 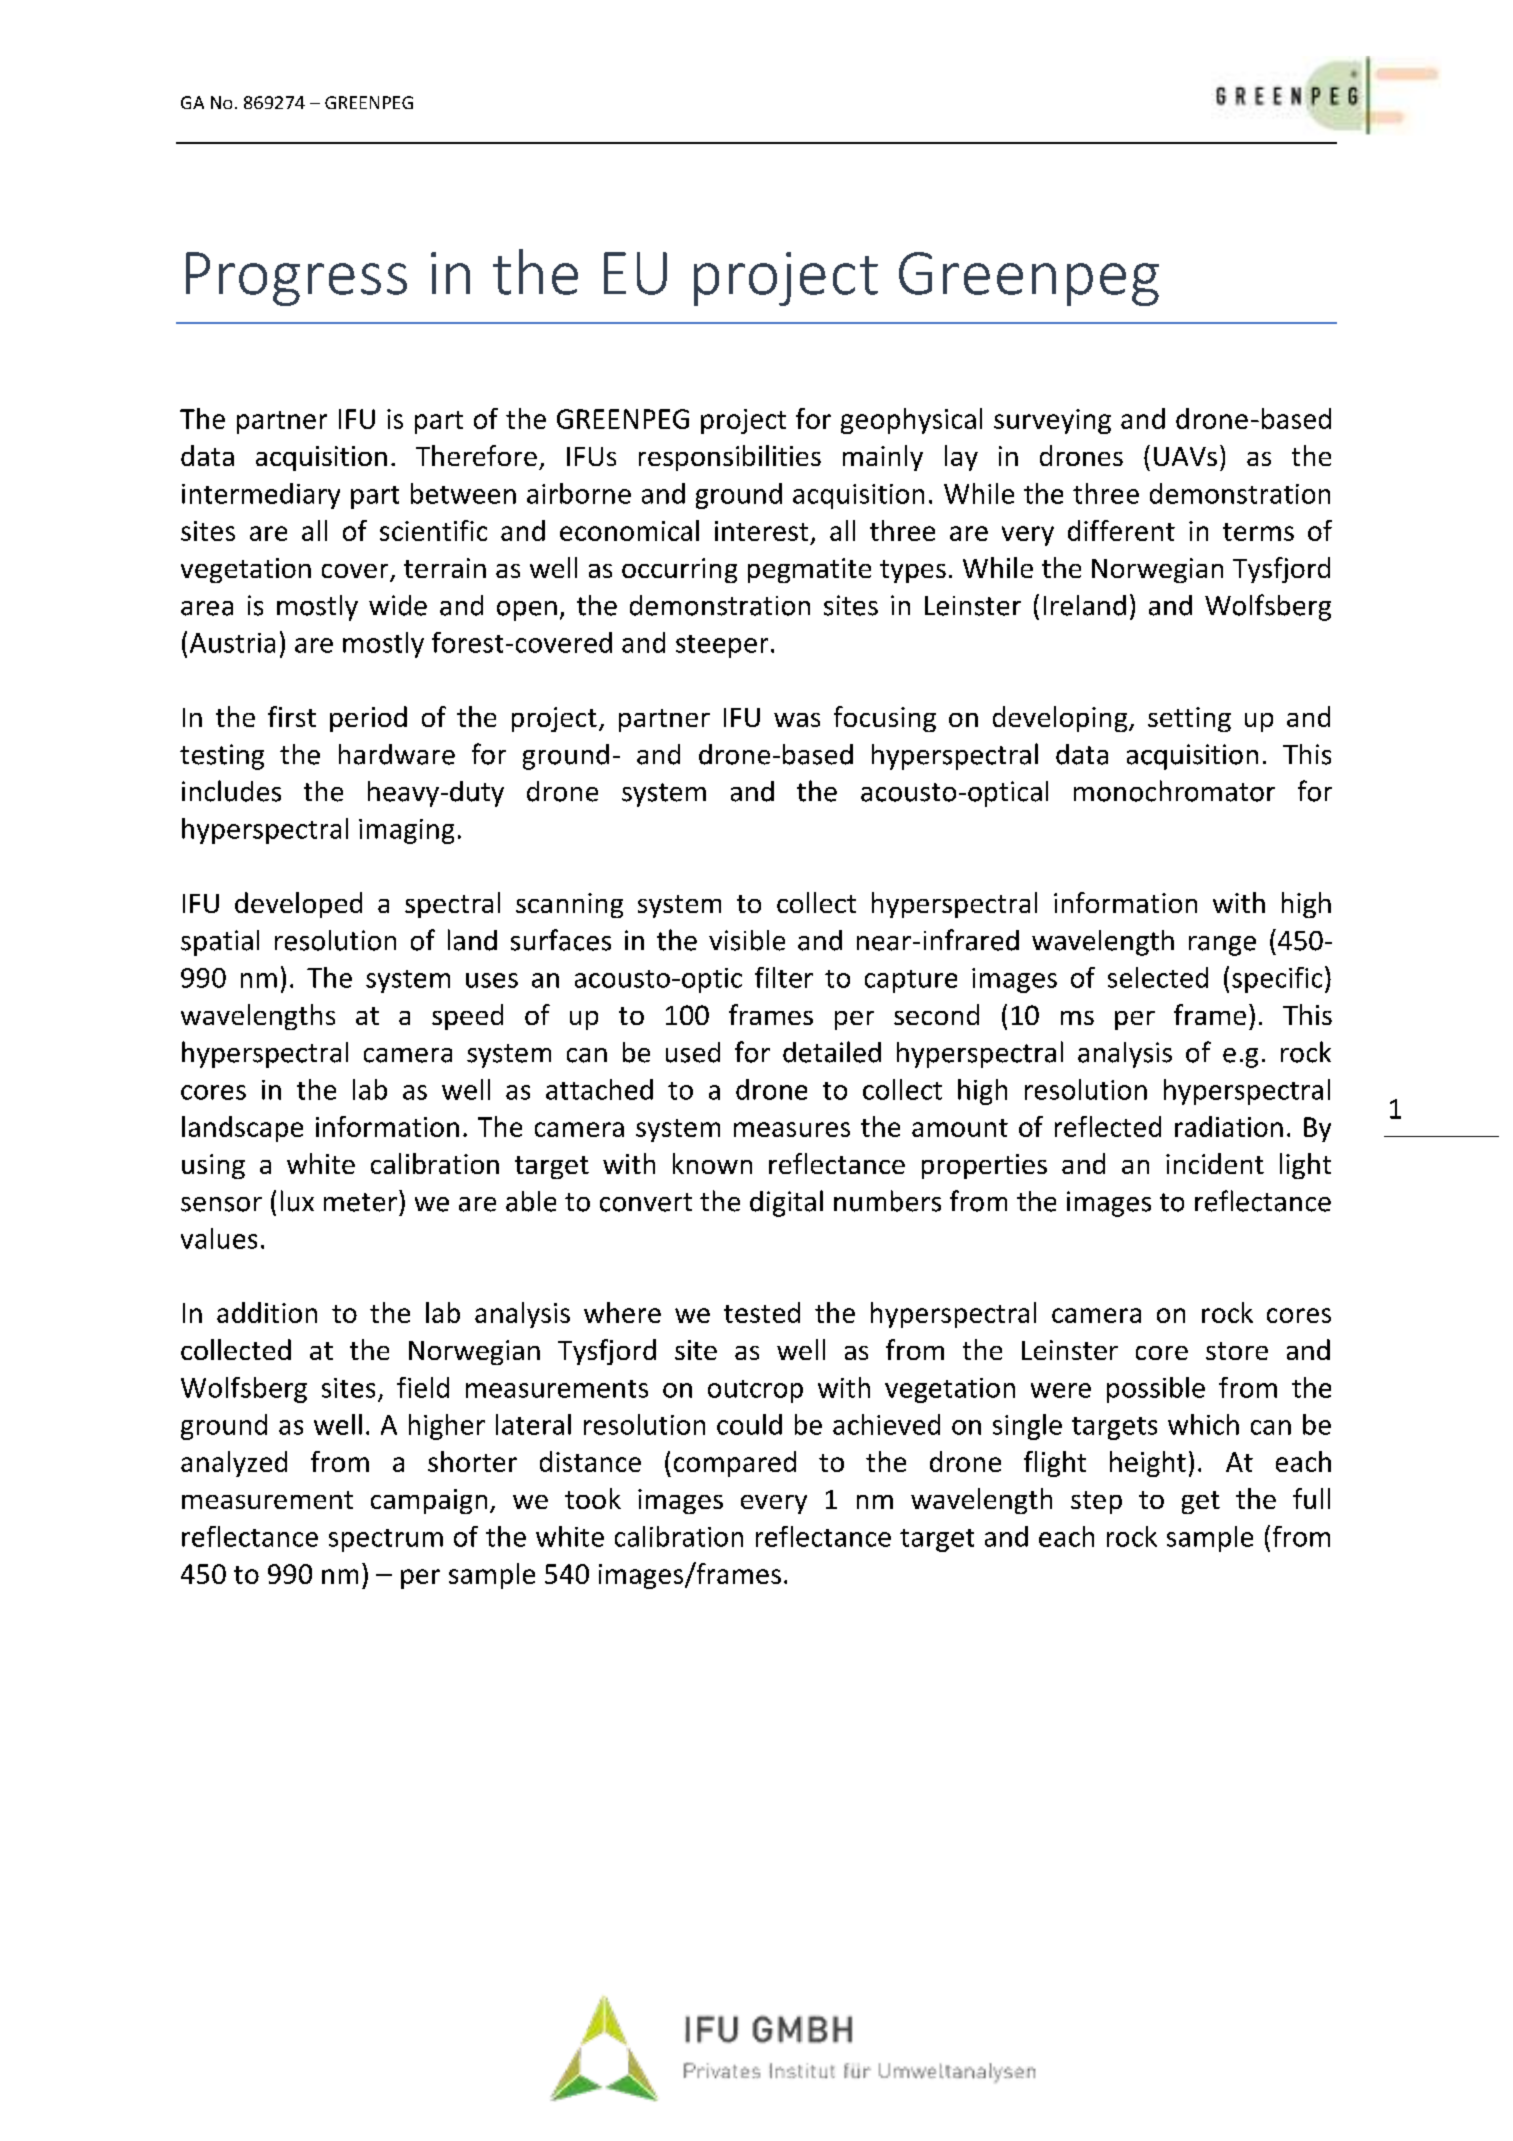 I want to click on range, so click(x=1222, y=946).
